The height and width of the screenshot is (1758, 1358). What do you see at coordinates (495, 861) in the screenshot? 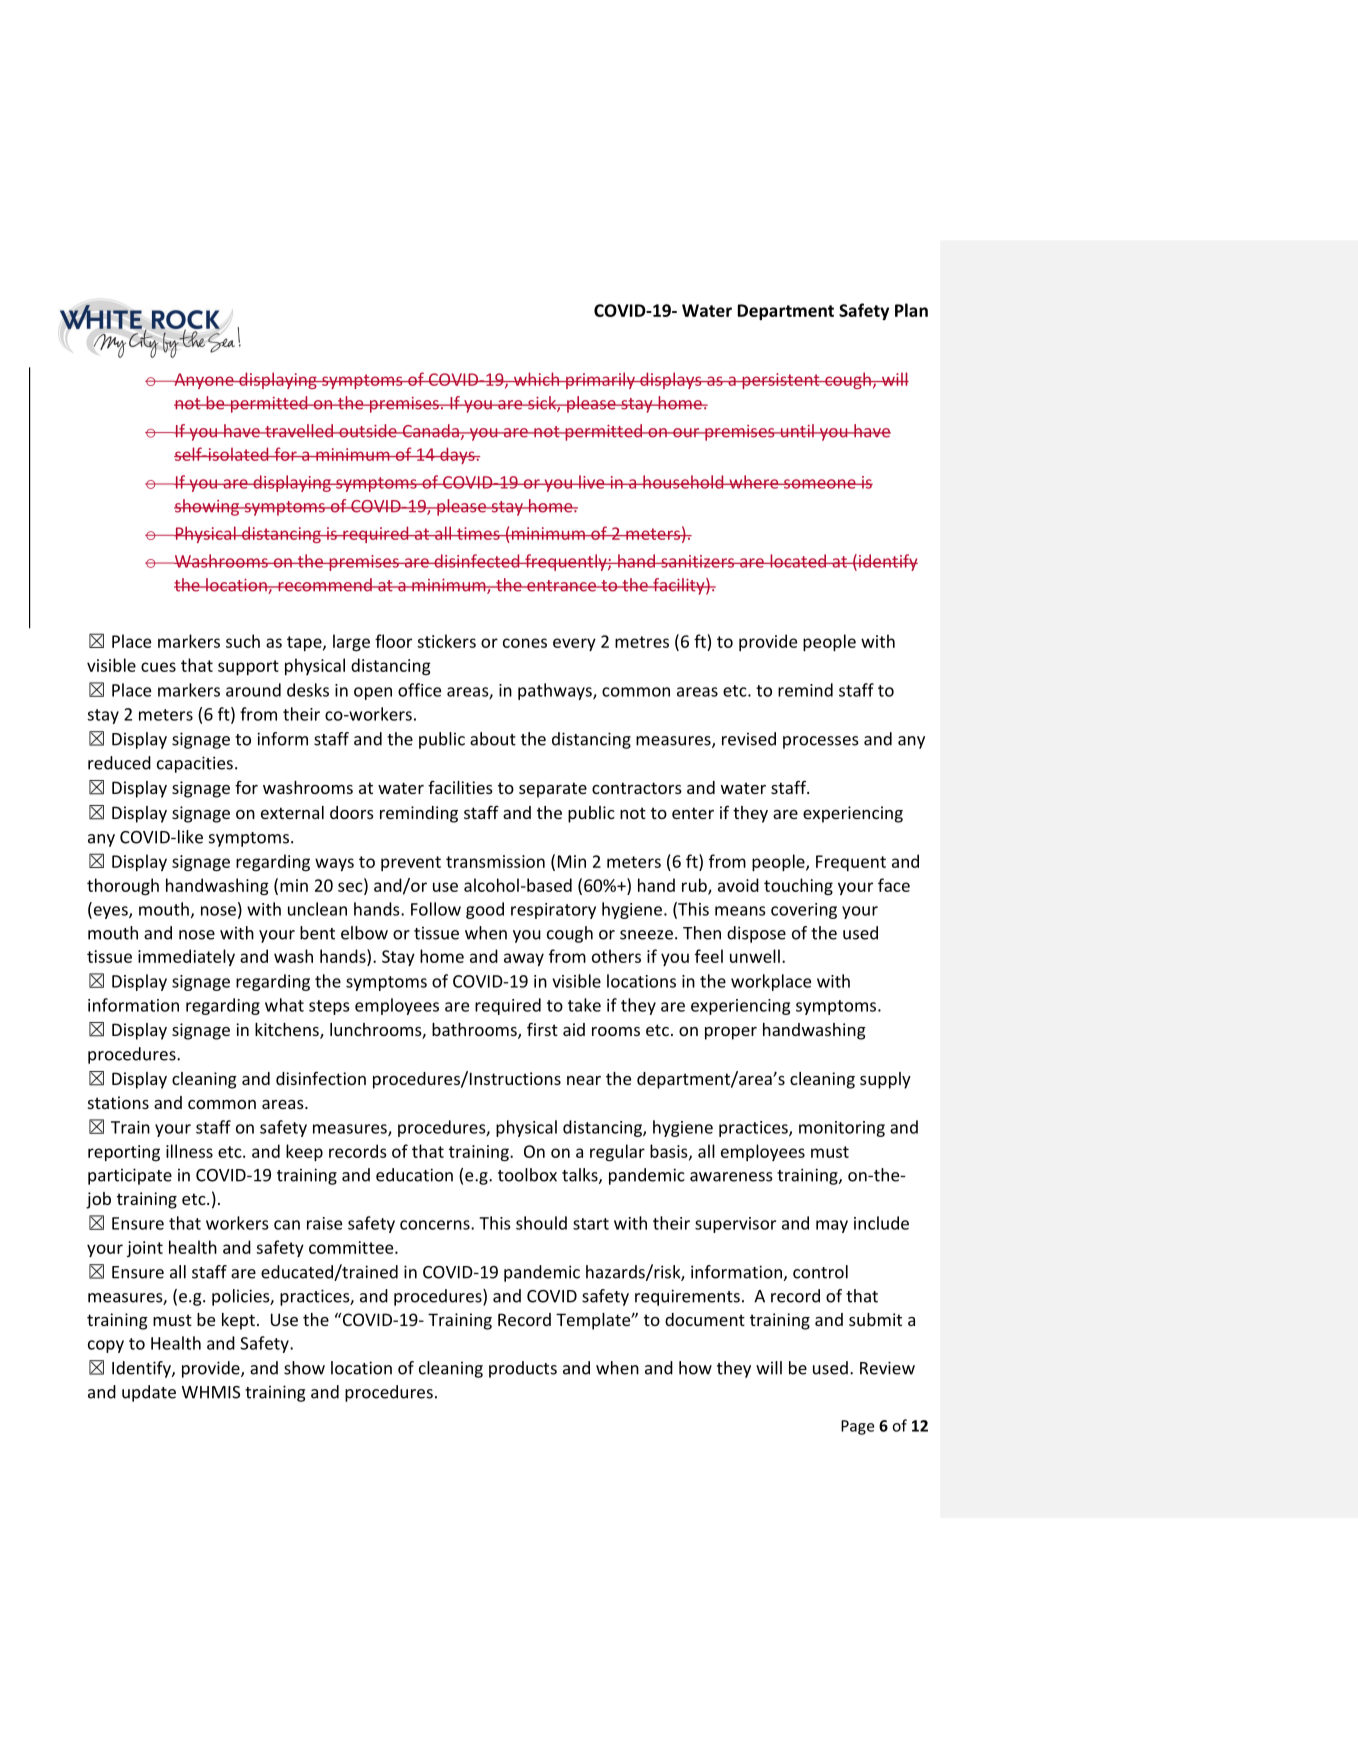
I see `transmission` at bounding box center [495, 861].
